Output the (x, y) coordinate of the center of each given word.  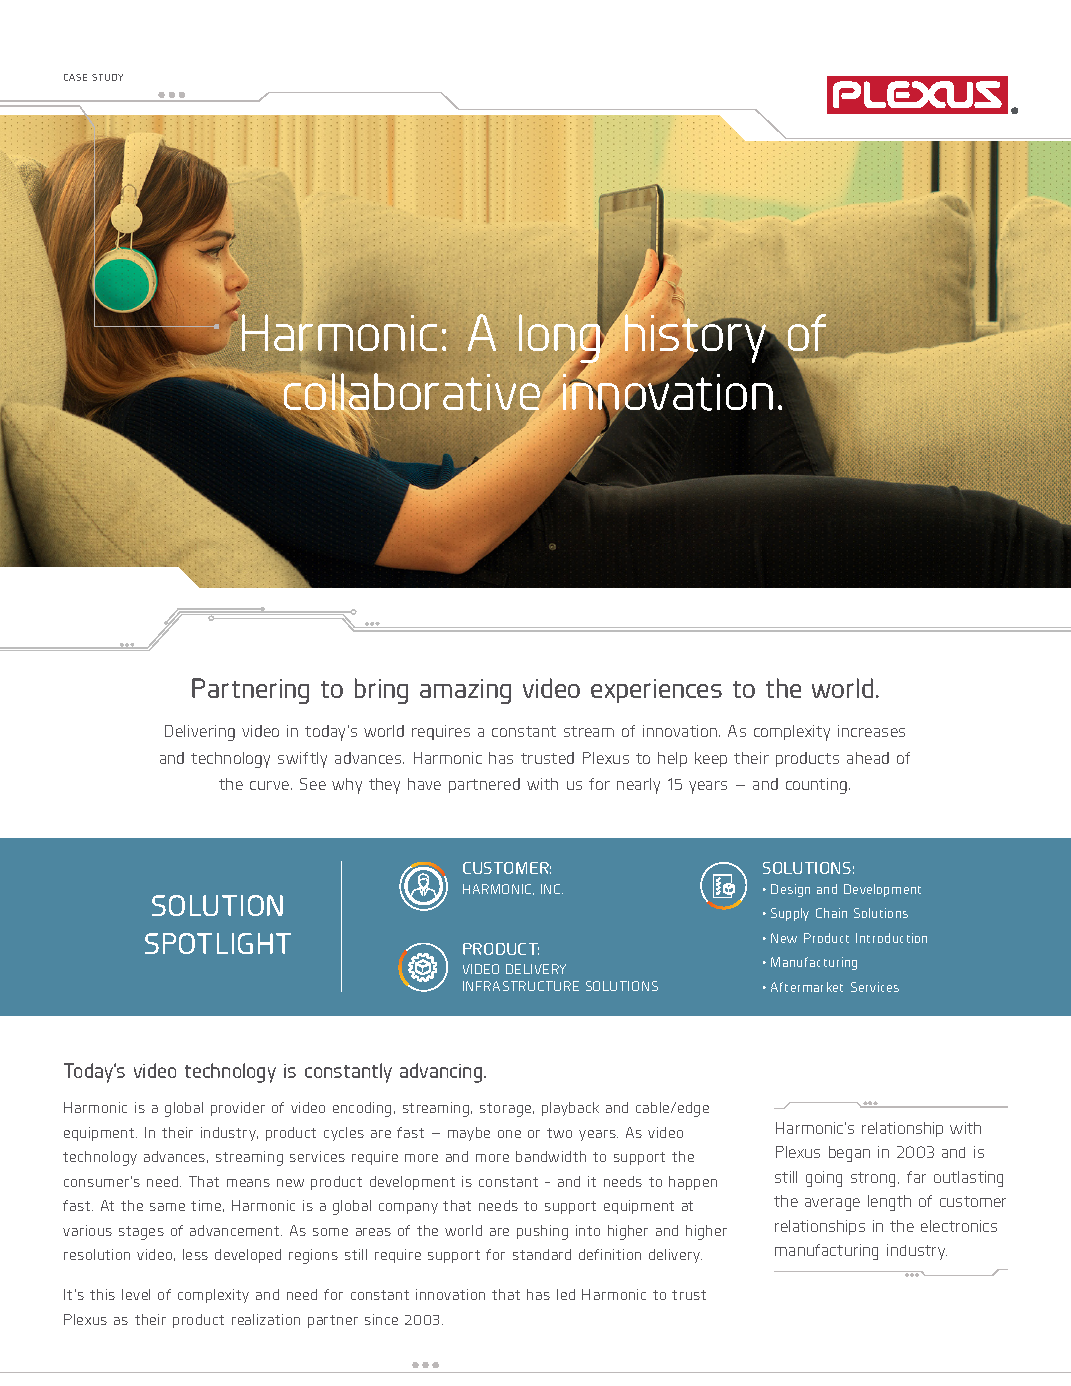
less (195, 1254)
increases (871, 731)
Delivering (200, 733)
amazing (465, 691)
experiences (656, 691)
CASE (75, 77)
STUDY (107, 77)
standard (542, 1254)
